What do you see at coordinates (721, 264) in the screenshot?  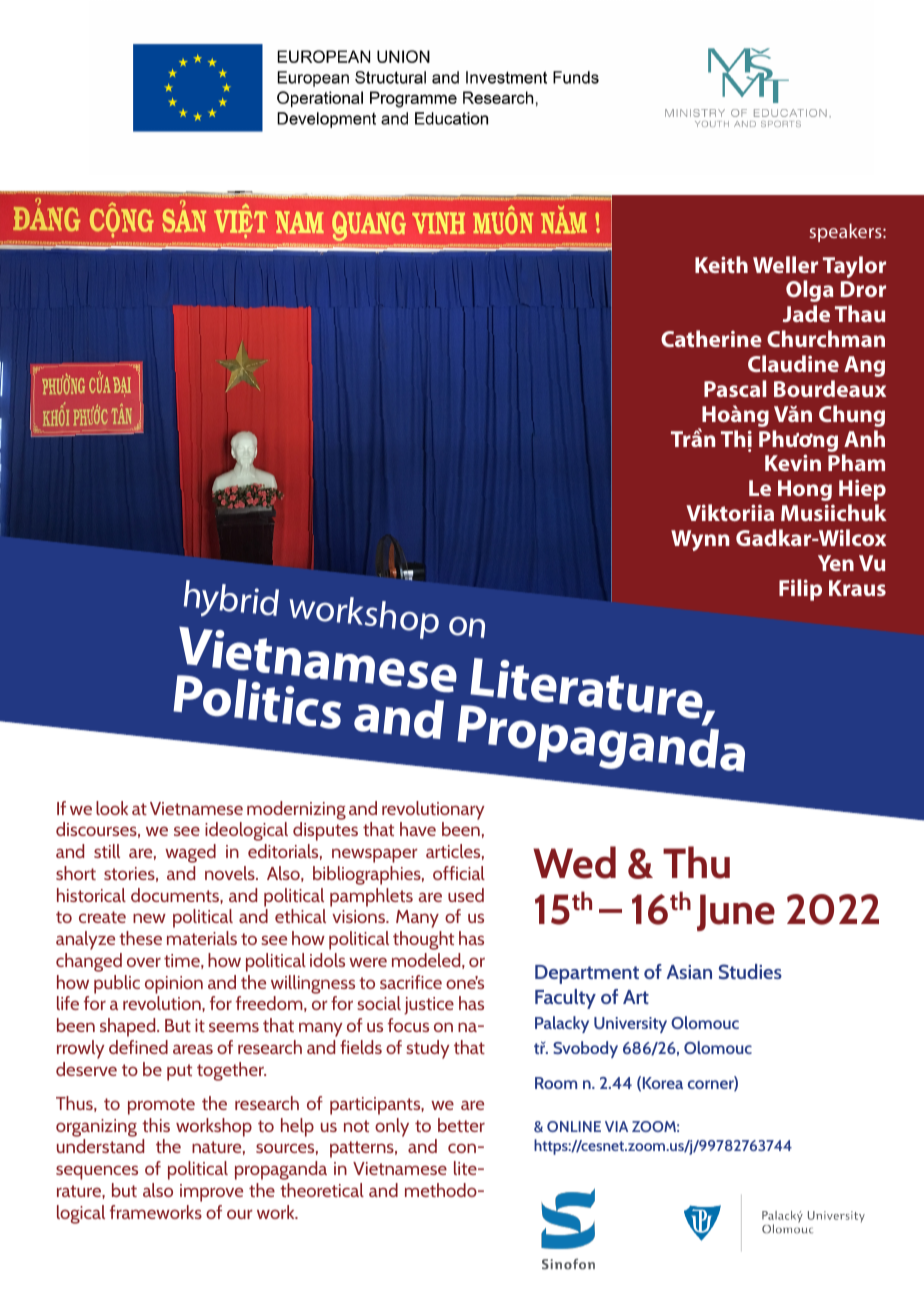 I see `Keith` at bounding box center [721, 264].
